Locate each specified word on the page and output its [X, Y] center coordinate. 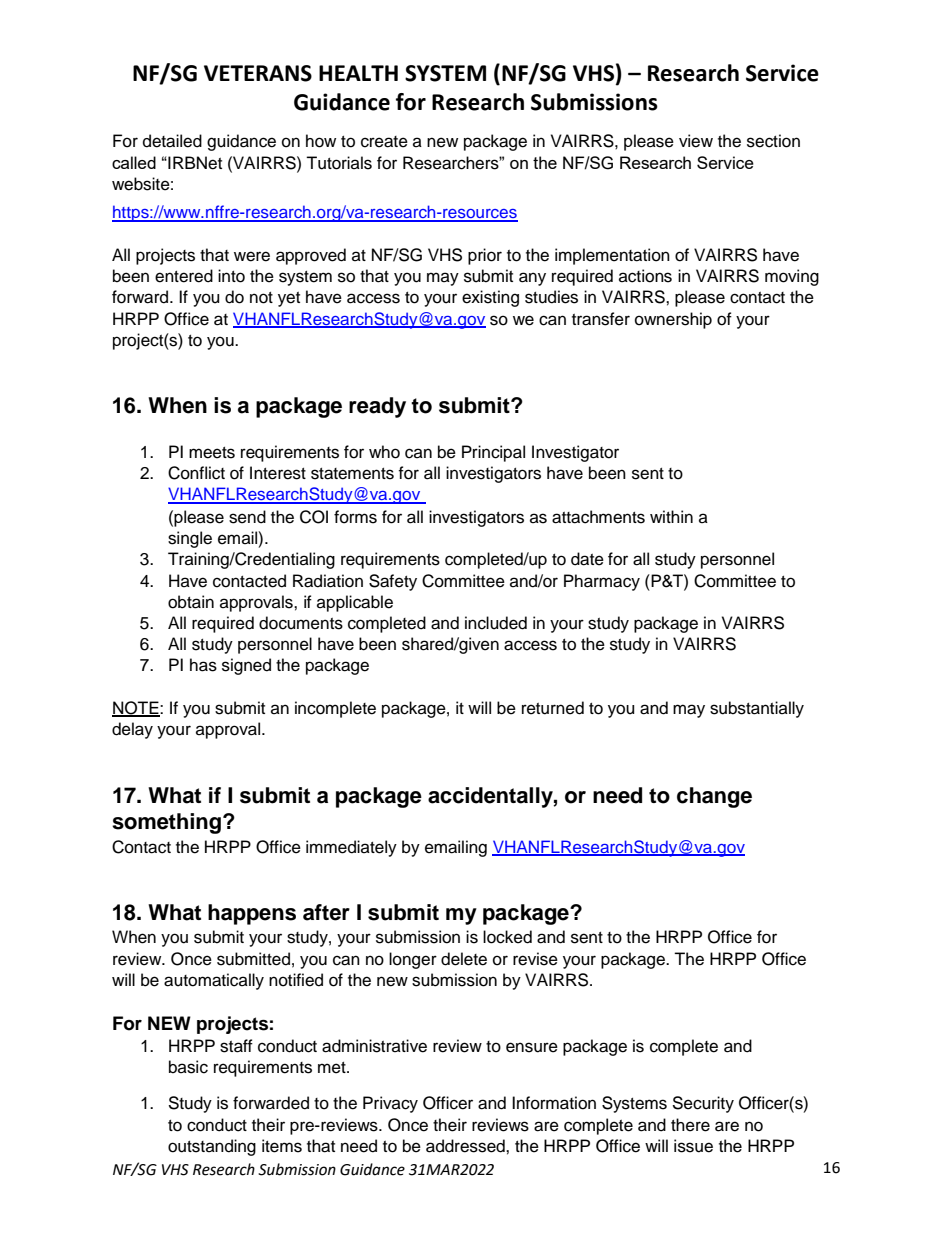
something [166, 823]
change [714, 797]
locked [507, 937]
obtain [191, 602]
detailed [172, 141]
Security [703, 1104]
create [384, 142]
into [231, 276]
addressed [466, 1146]
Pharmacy [602, 582]
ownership [673, 320]
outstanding [212, 1147]
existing [490, 298]
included [496, 623]
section [773, 141]
